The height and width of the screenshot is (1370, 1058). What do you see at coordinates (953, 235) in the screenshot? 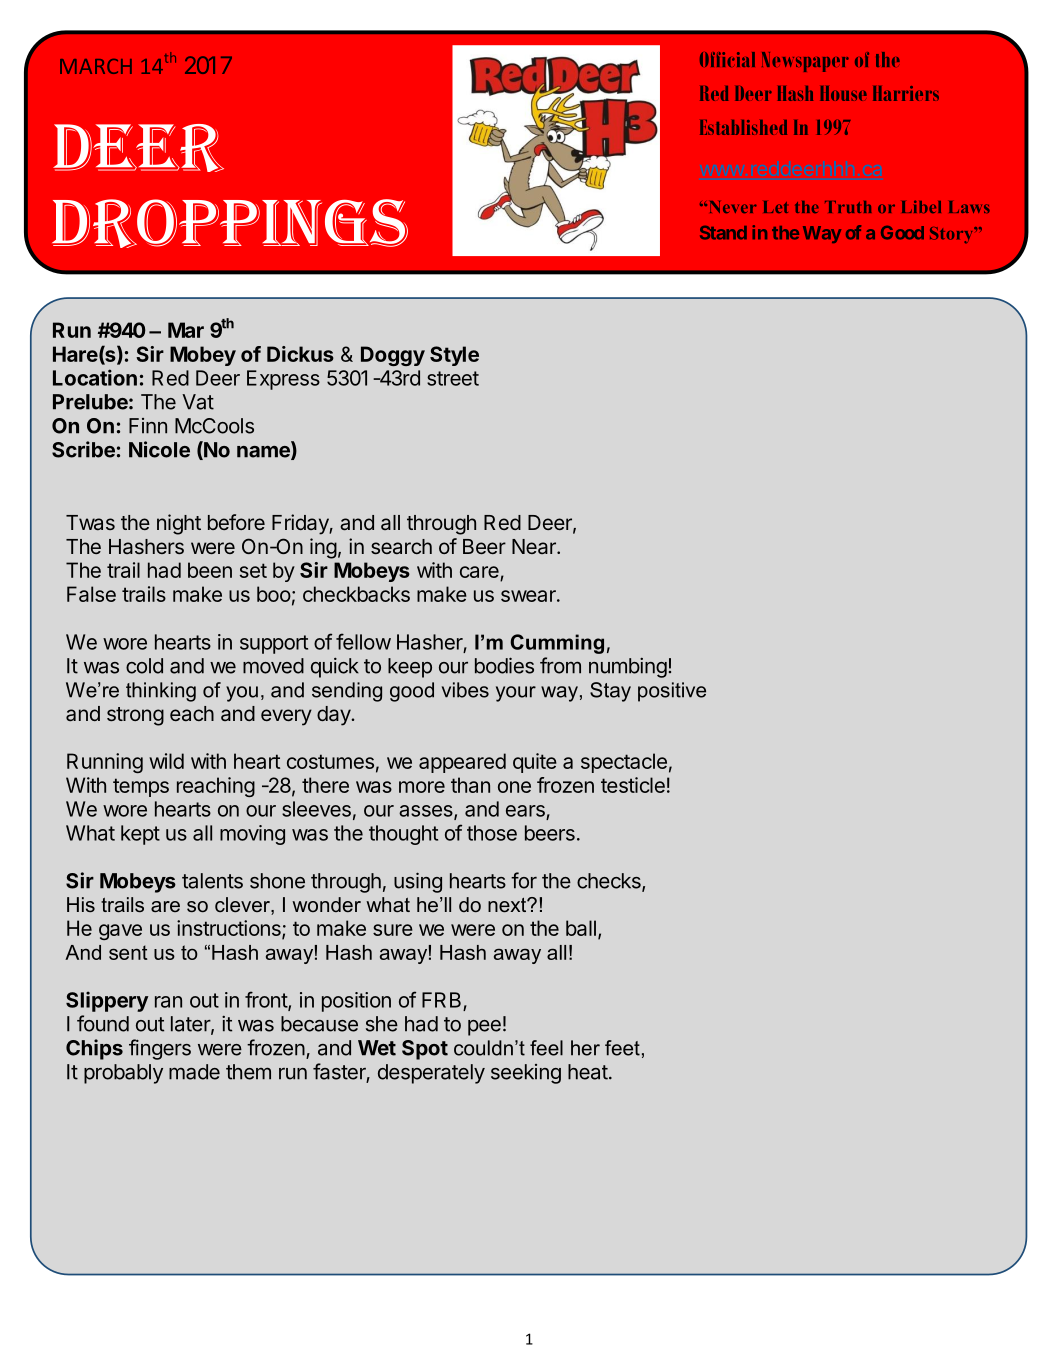
I see `Story` at bounding box center [953, 235].
